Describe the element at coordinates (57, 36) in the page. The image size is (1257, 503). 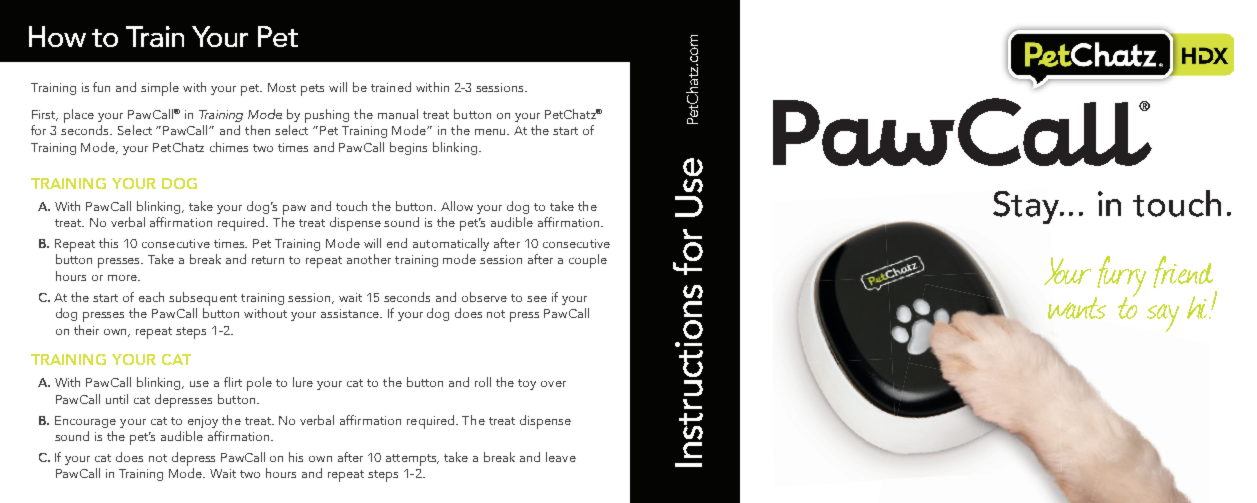
I see `How` at that location.
